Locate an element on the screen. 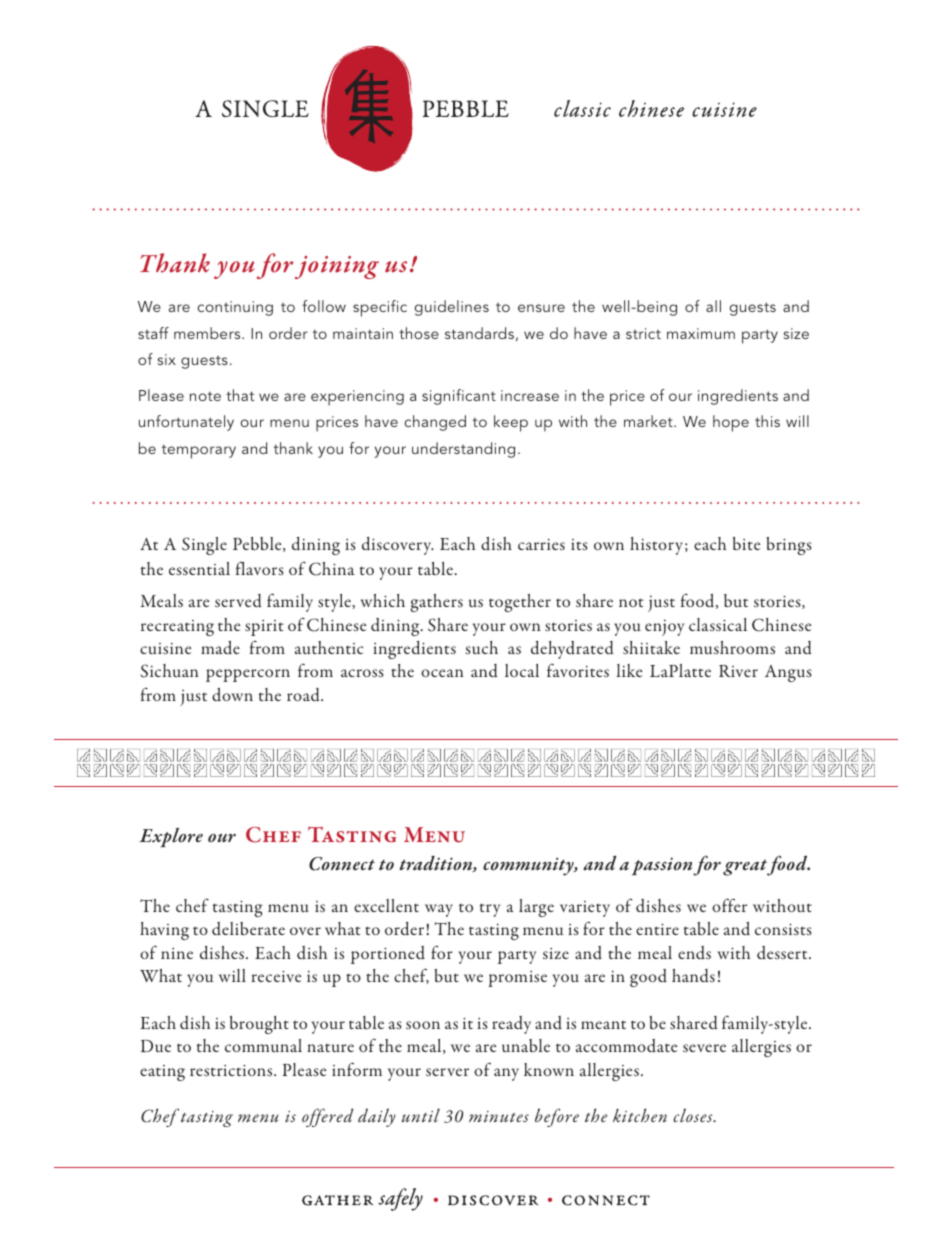  maximum is located at coordinates (701, 333).
